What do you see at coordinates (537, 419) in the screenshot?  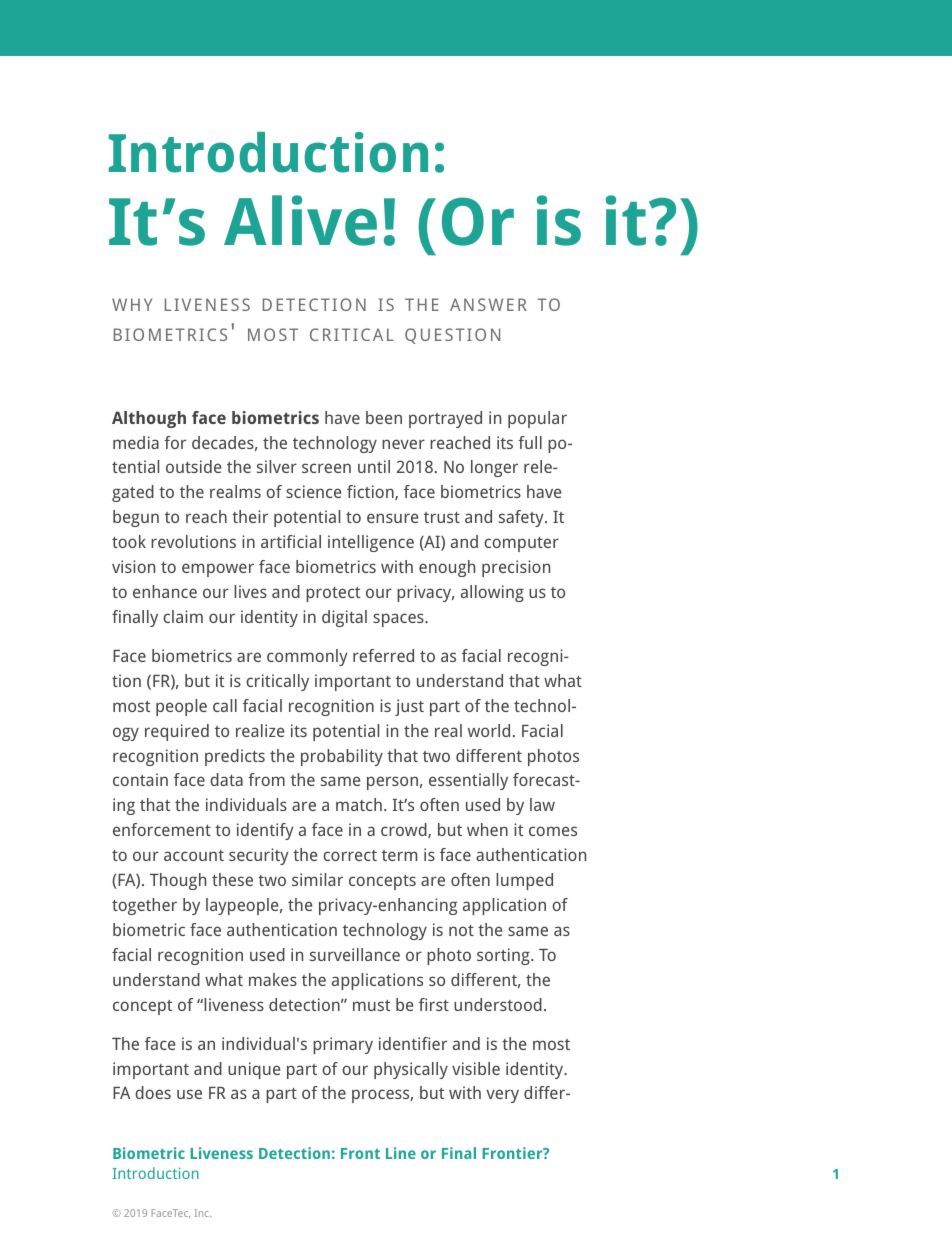 I see `popular` at bounding box center [537, 419].
